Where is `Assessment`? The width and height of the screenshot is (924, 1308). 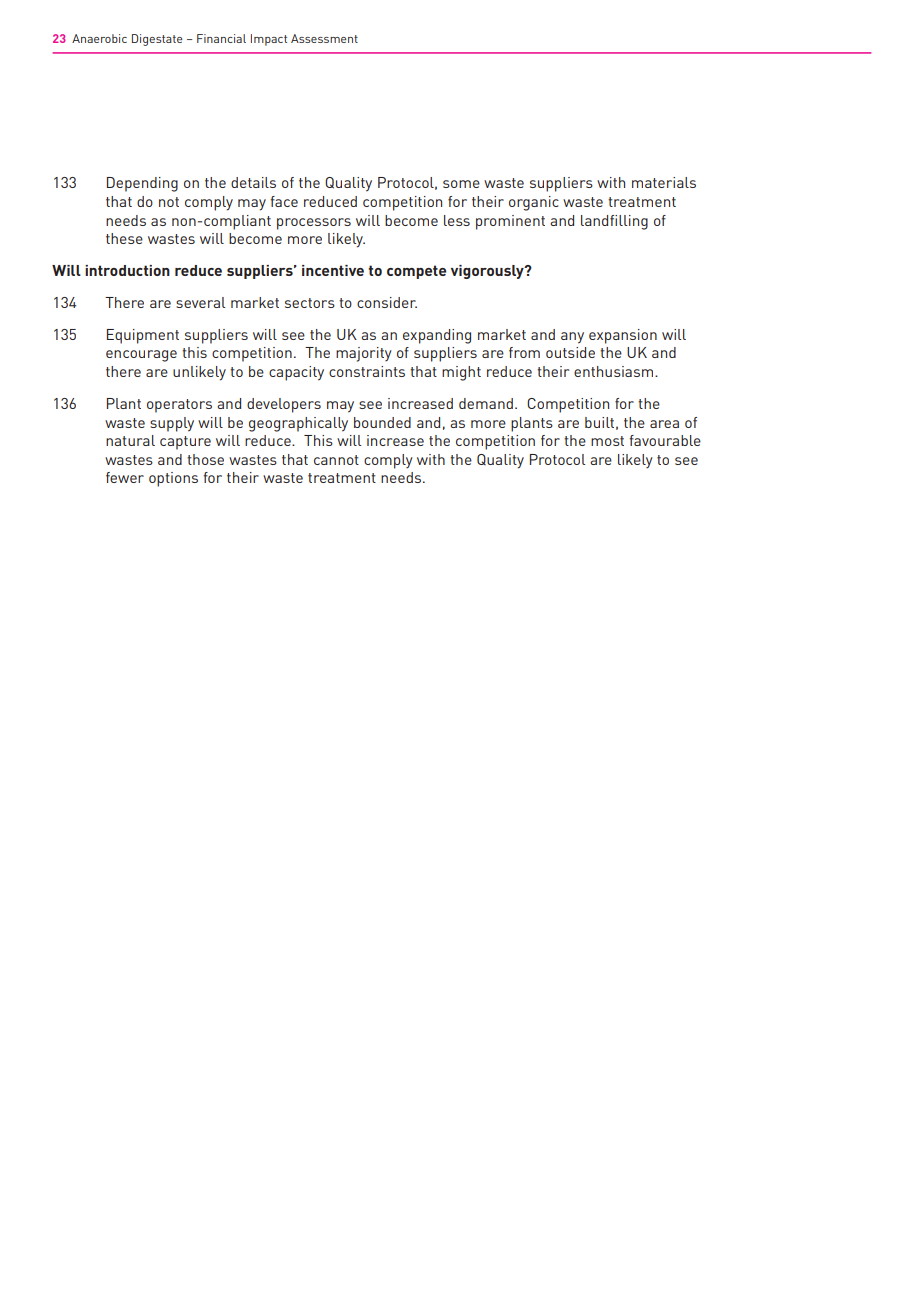 Assessment is located at coordinates (324, 38).
